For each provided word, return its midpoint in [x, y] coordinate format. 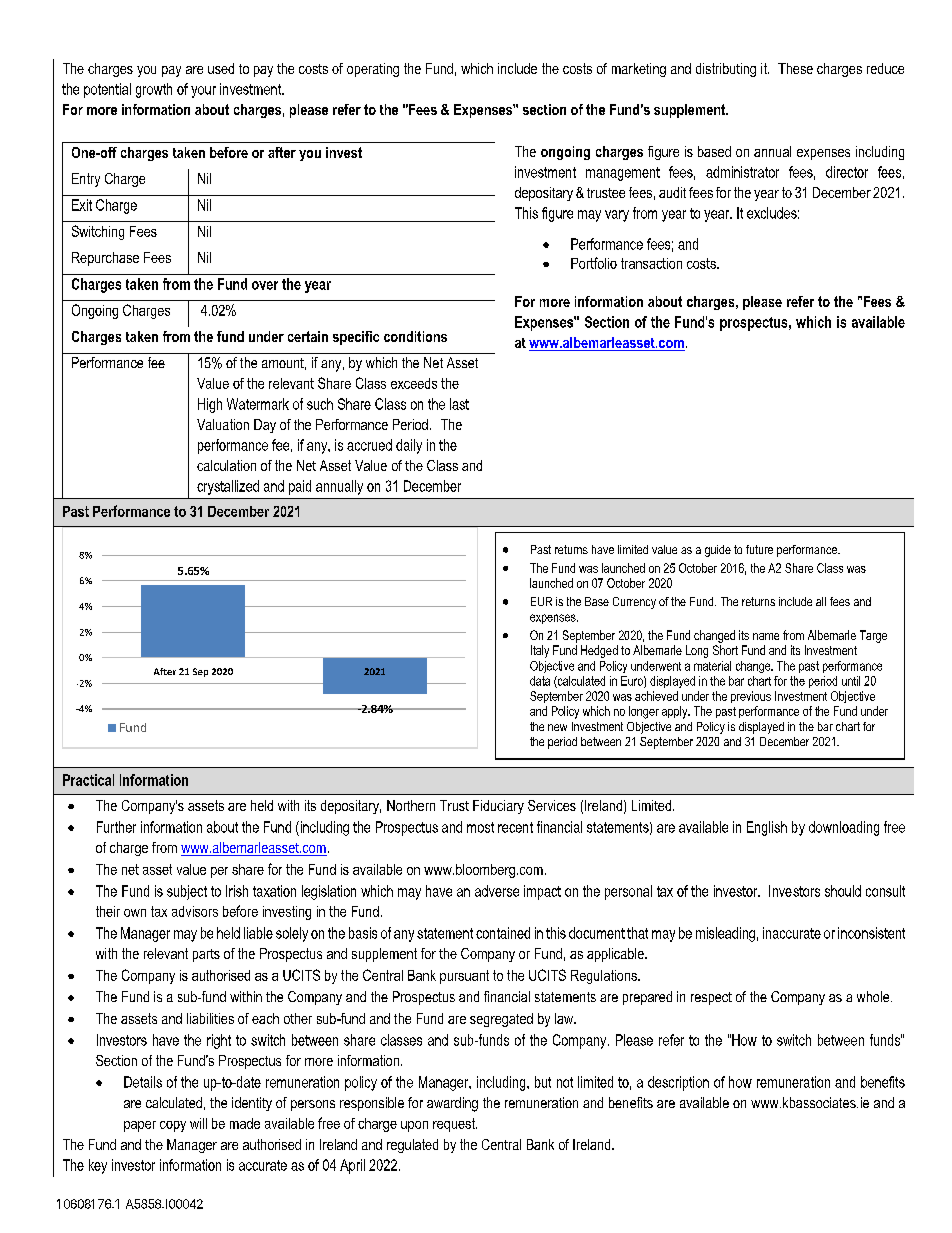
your [203, 92]
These [795, 68]
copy [173, 1126]
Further [116, 827]
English [767, 828]
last [459, 404]
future [759, 549]
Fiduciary [498, 807]
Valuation [223, 424]
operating [373, 70]
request [455, 1125]
